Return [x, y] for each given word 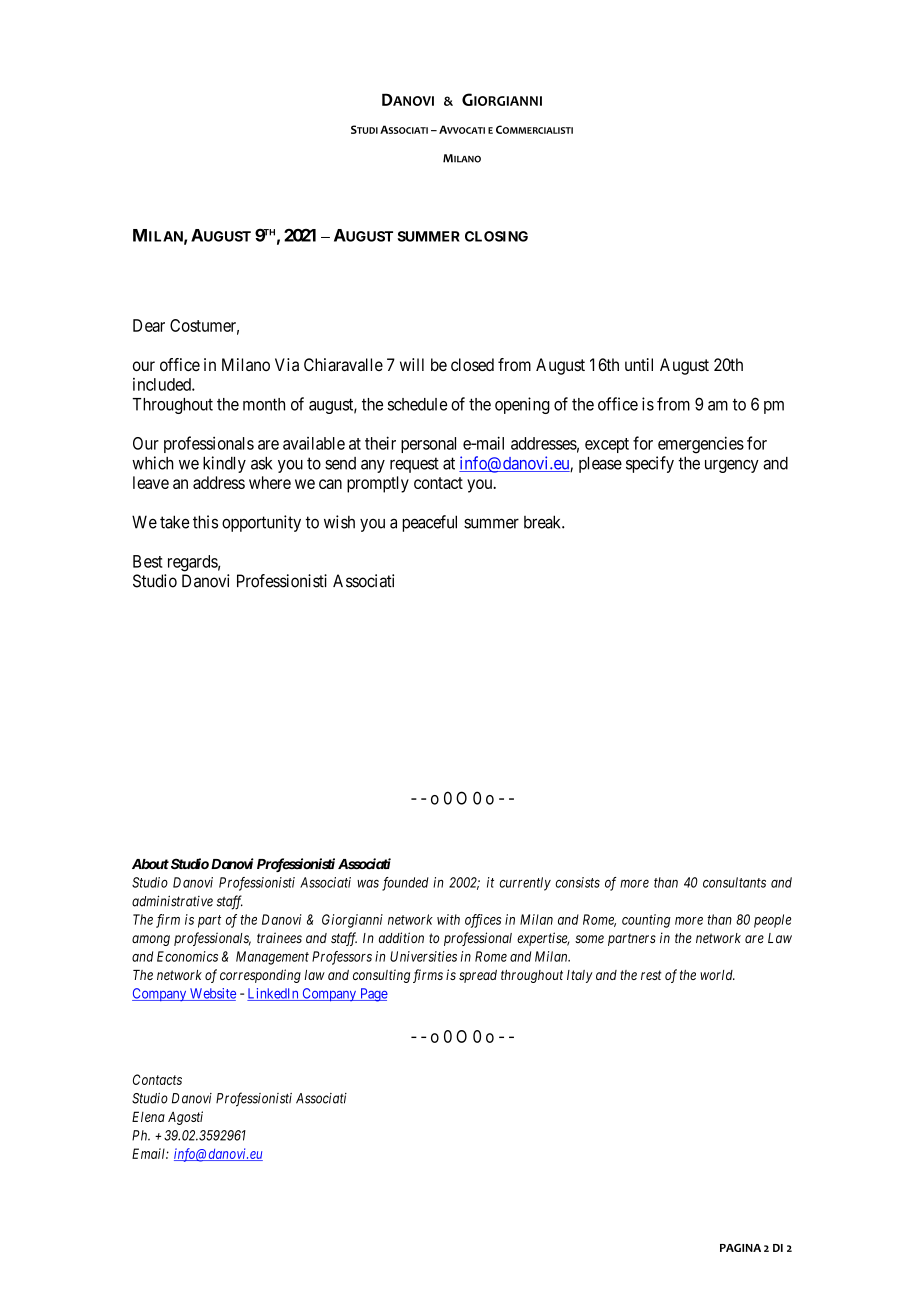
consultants [734, 882]
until [639, 364]
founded [405, 884]
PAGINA [740, 1248]
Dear [149, 325]
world [717, 975]
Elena [148, 1116]
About [150, 864]
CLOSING [496, 236]
